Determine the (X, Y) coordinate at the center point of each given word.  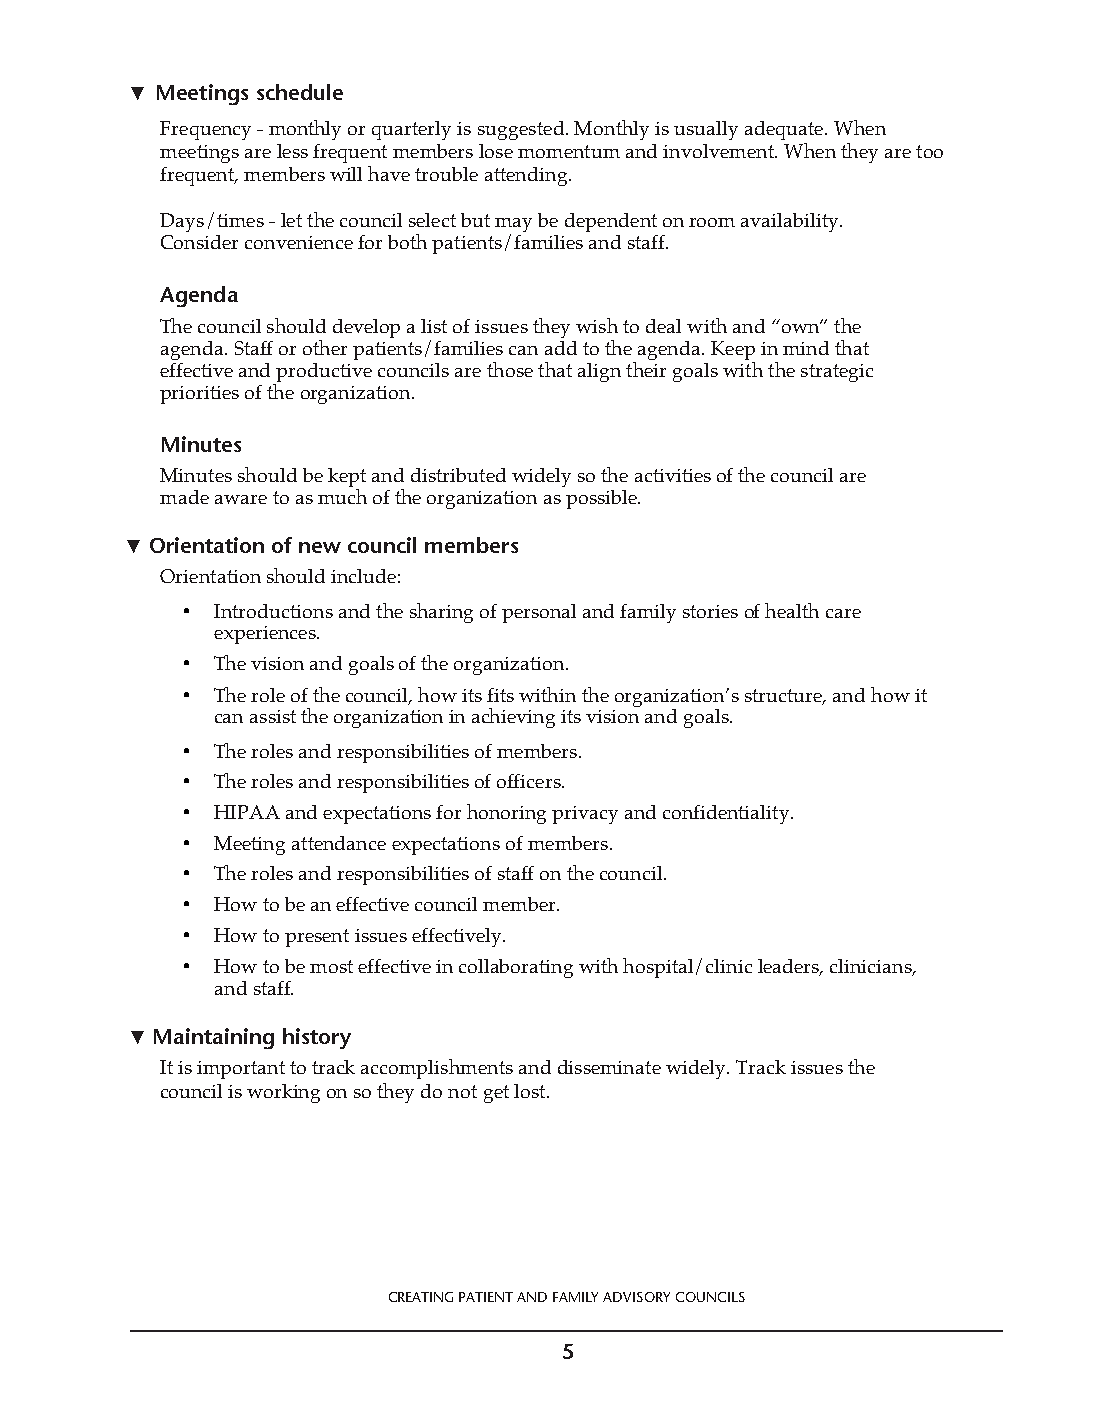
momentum (569, 151)
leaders (790, 967)
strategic (837, 373)
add (561, 348)
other (325, 347)
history (317, 1038)
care (843, 613)
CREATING (421, 1297)
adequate (785, 130)
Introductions (273, 611)
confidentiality (727, 814)
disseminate (609, 1067)
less (292, 151)
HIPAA (247, 812)
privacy (585, 815)
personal (539, 613)
